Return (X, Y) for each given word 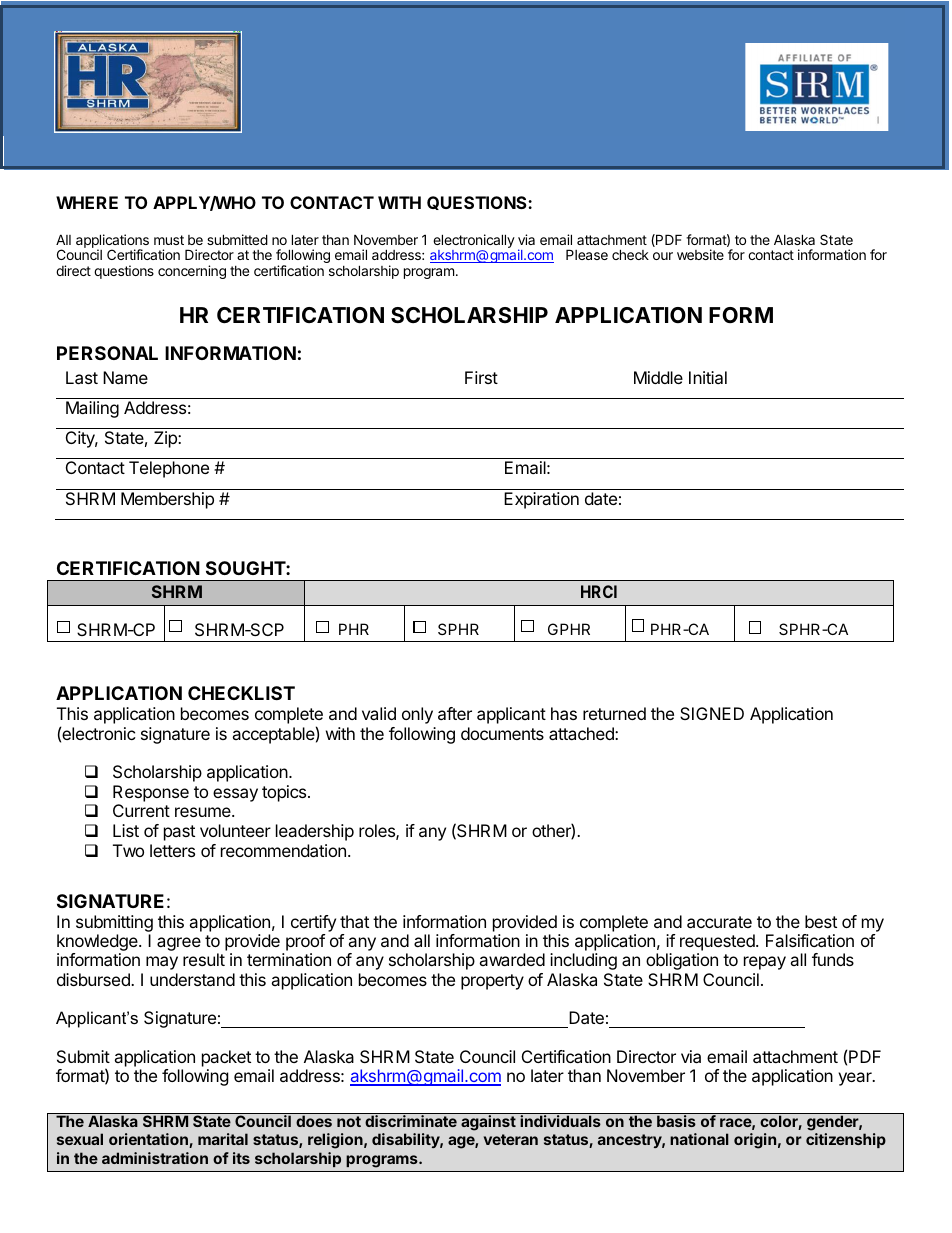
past (179, 833)
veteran (511, 1139)
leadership (315, 832)
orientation (149, 1140)
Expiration (541, 500)
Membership (167, 500)
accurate (719, 922)
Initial (708, 377)
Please (587, 254)
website (700, 254)
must (169, 240)
